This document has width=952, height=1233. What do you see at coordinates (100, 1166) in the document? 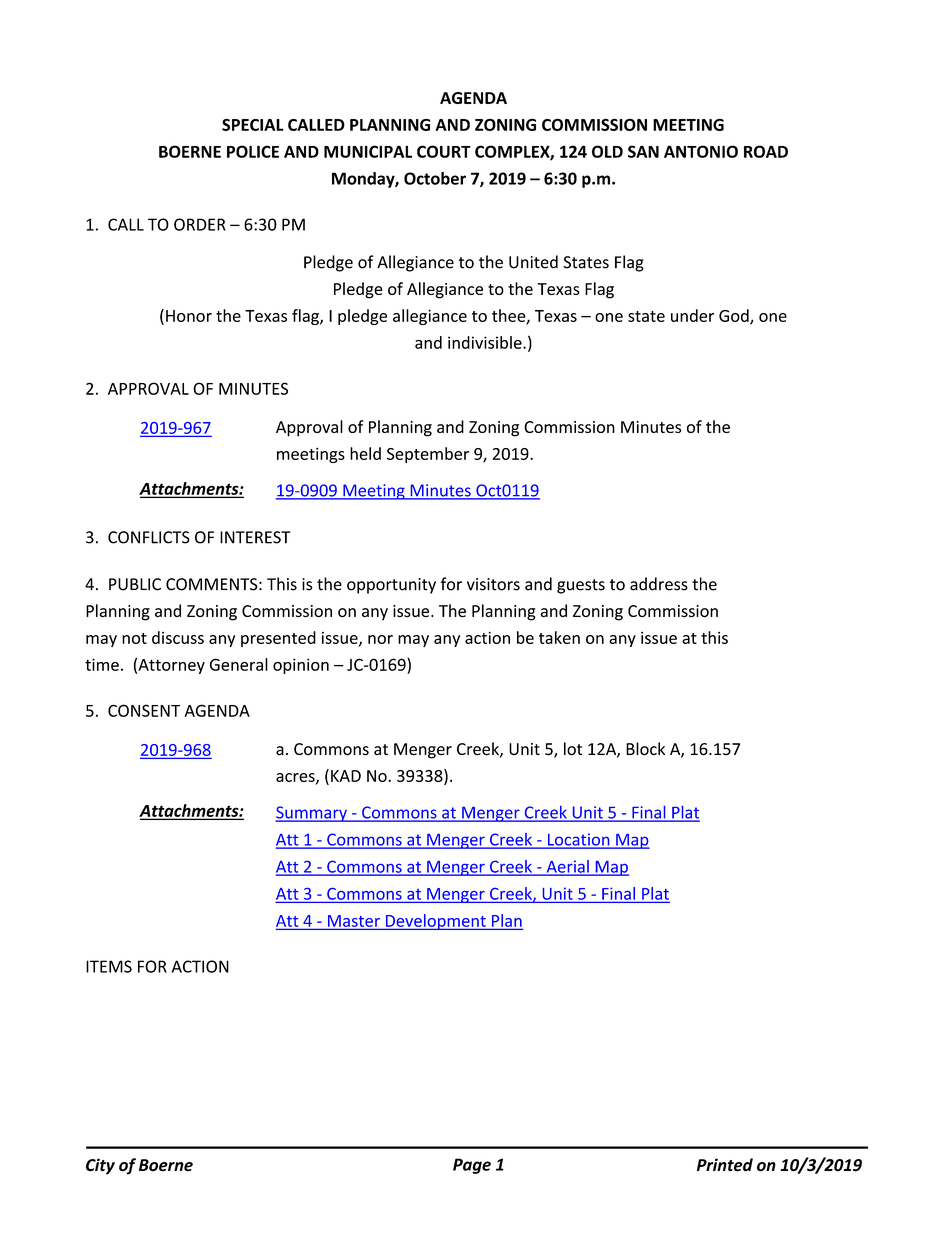
I see `City` at bounding box center [100, 1166].
